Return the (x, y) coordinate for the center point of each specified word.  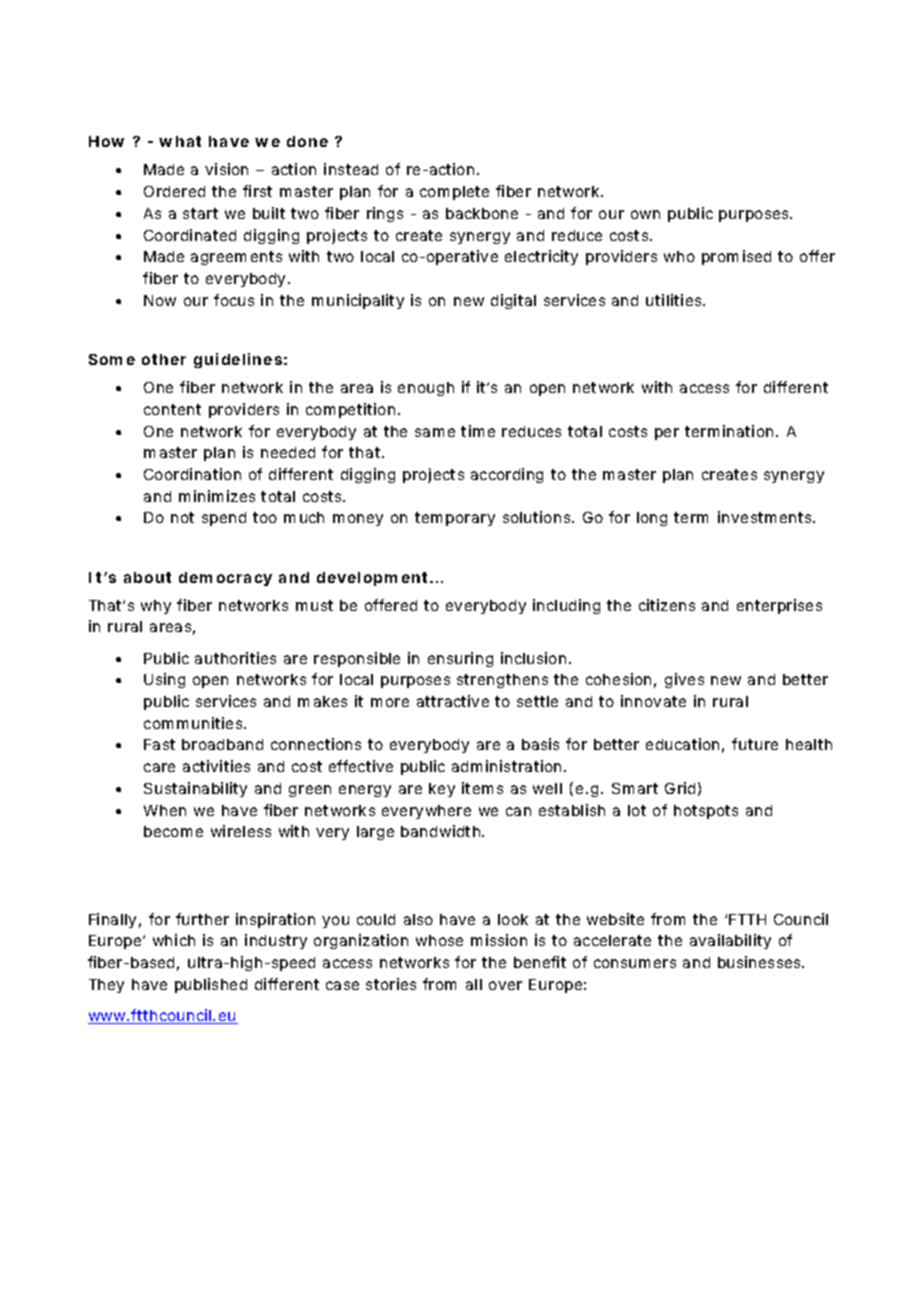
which (174, 940)
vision (226, 169)
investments (766, 517)
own (645, 214)
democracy (225, 579)
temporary (455, 519)
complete (454, 193)
